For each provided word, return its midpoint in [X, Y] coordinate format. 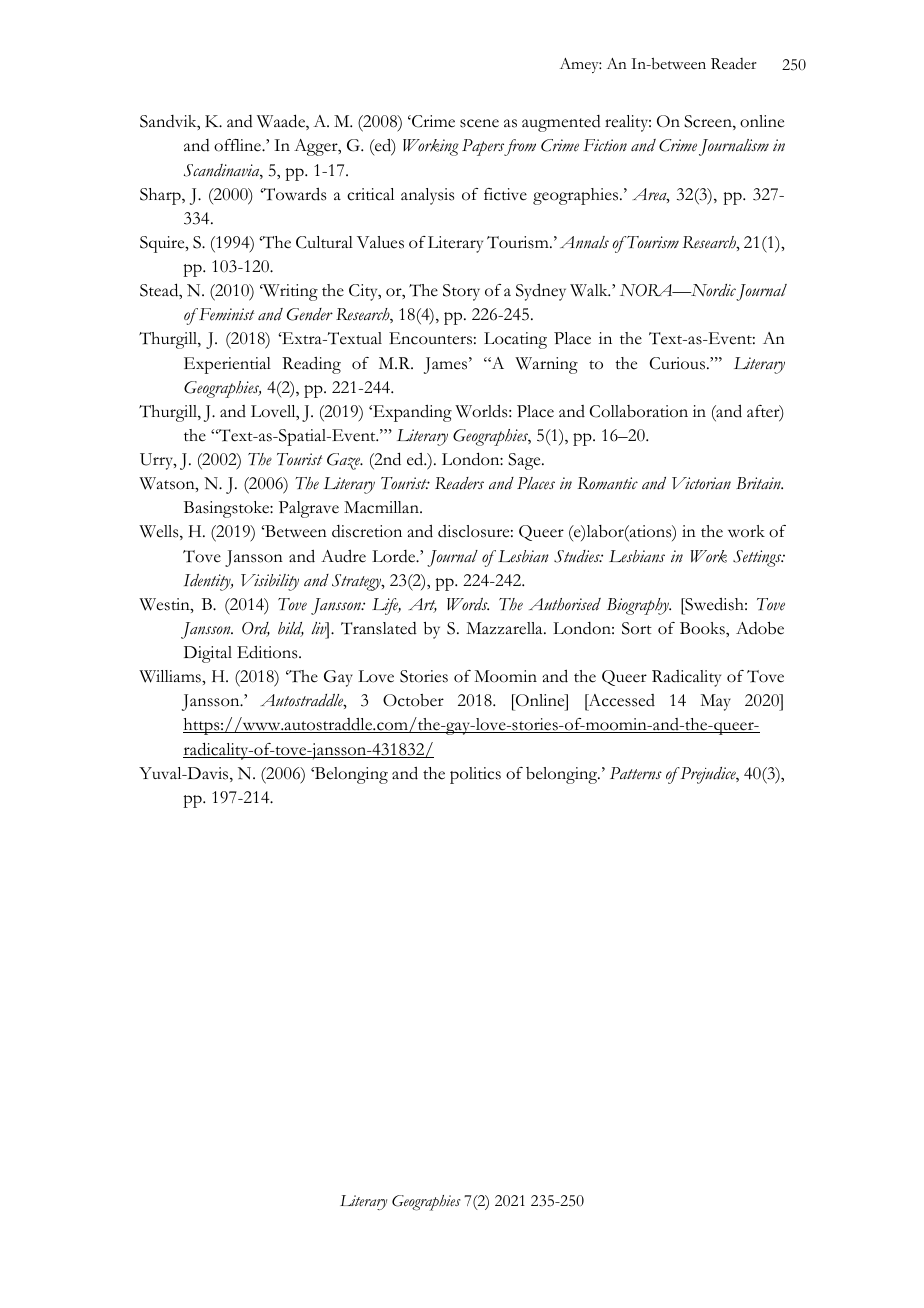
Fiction [605, 145]
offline [238, 145]
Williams [171, 676]
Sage [525, 461]
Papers [483, 147]
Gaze [345, 461]
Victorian [701, 483]
